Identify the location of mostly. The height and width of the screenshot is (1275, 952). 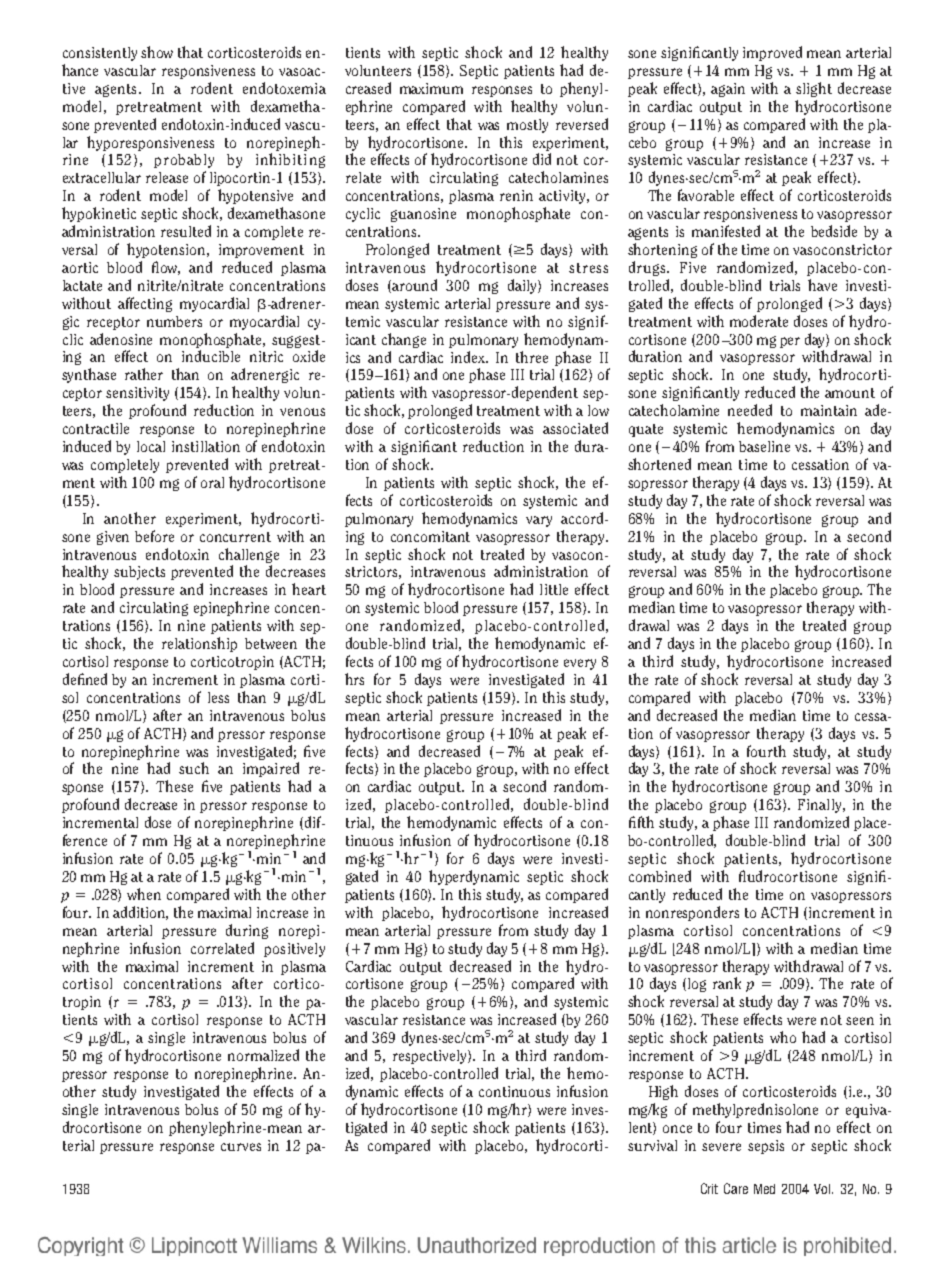
(527, 126).
